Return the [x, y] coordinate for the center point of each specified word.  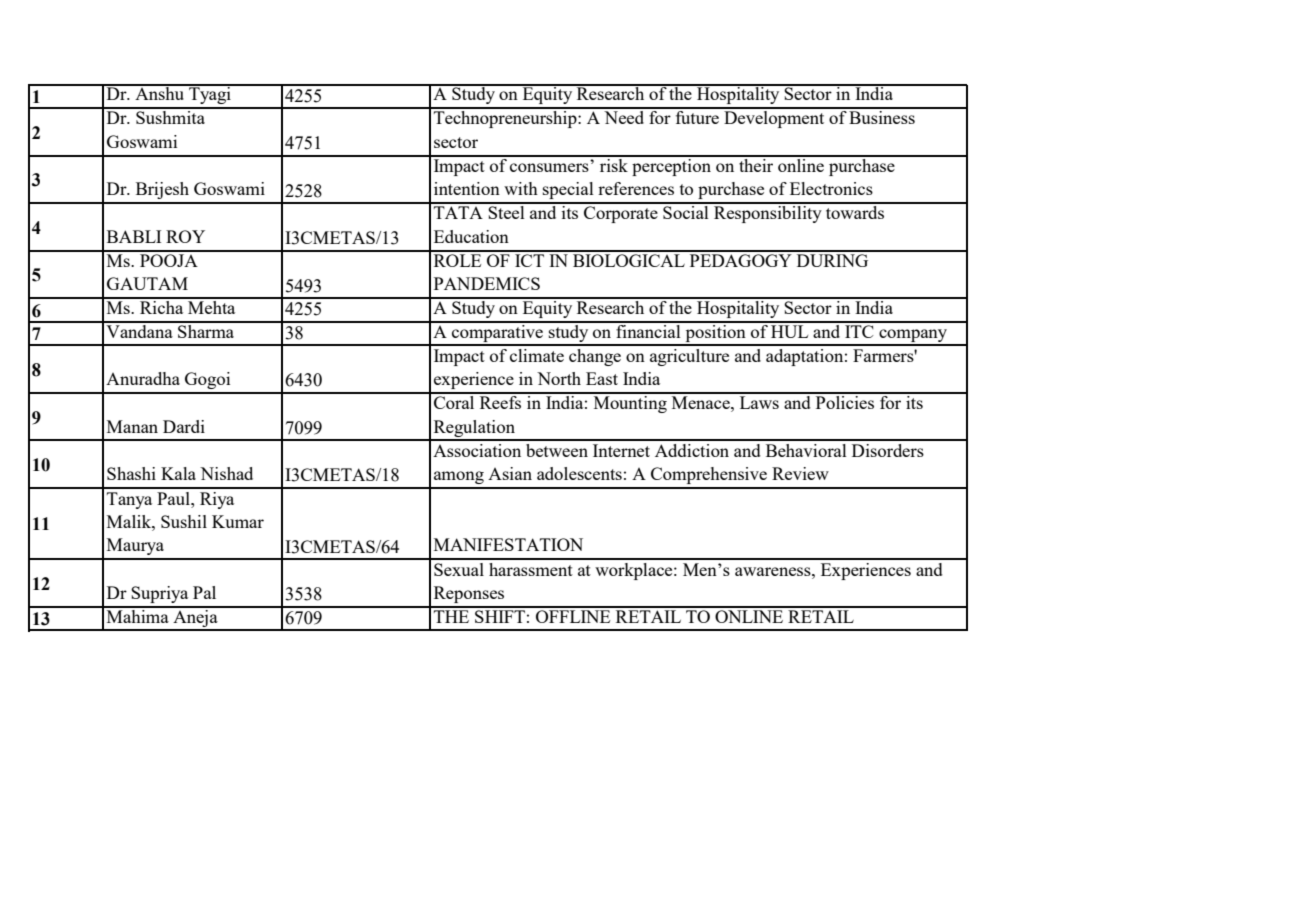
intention [467, 188]
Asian [510, 473]
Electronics [831, 188]
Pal [204, 592]
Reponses [469, 594]
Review [800, 473]
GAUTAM [147, 283]
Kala [178, 473]
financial [648, 330]
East [602, 378]
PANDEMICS [487, 283]
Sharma [206, 330]
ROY [185, 236]
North [559, 378]
